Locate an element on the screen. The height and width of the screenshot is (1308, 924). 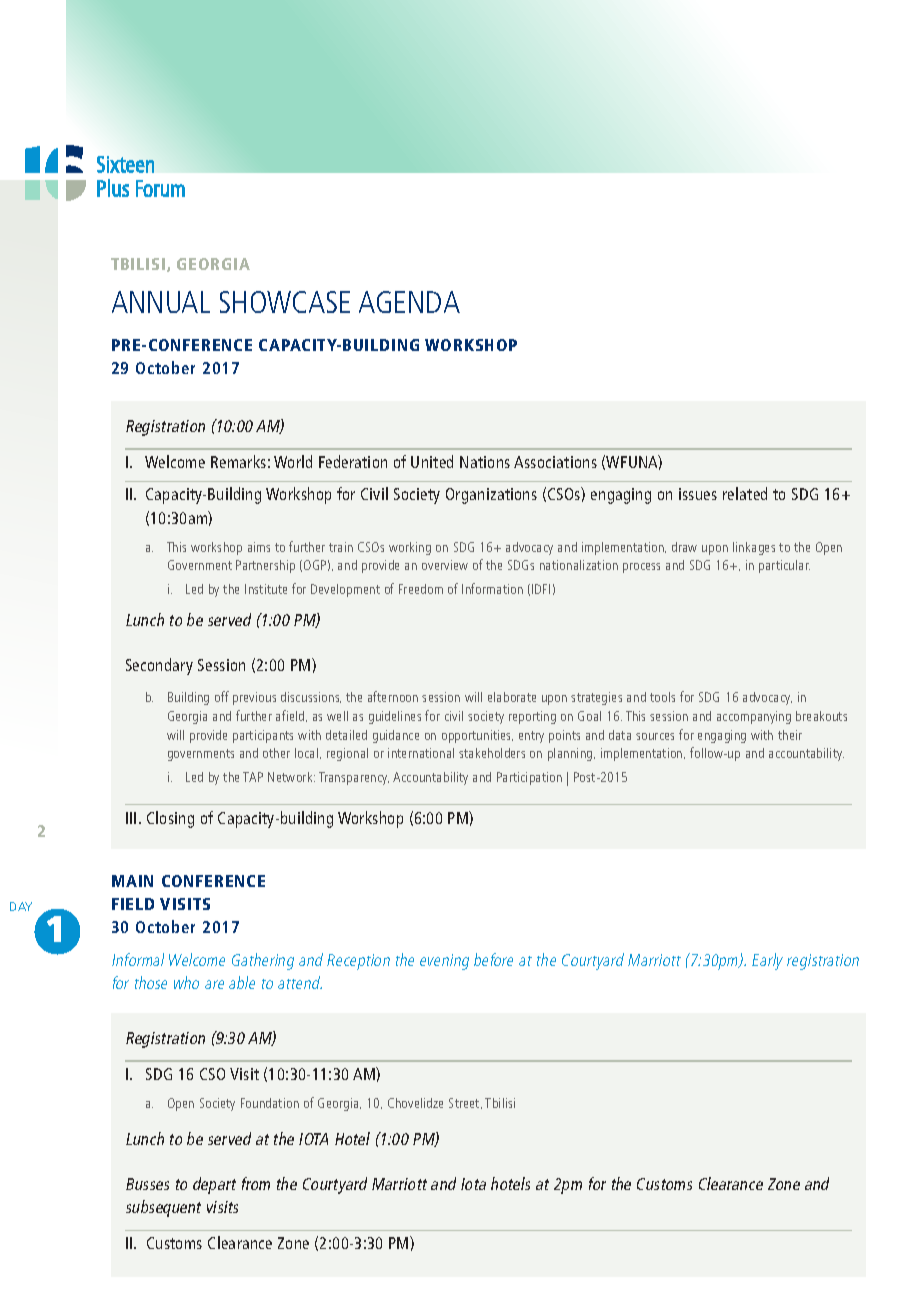
afternoon is located at coordinates (393, 696).
